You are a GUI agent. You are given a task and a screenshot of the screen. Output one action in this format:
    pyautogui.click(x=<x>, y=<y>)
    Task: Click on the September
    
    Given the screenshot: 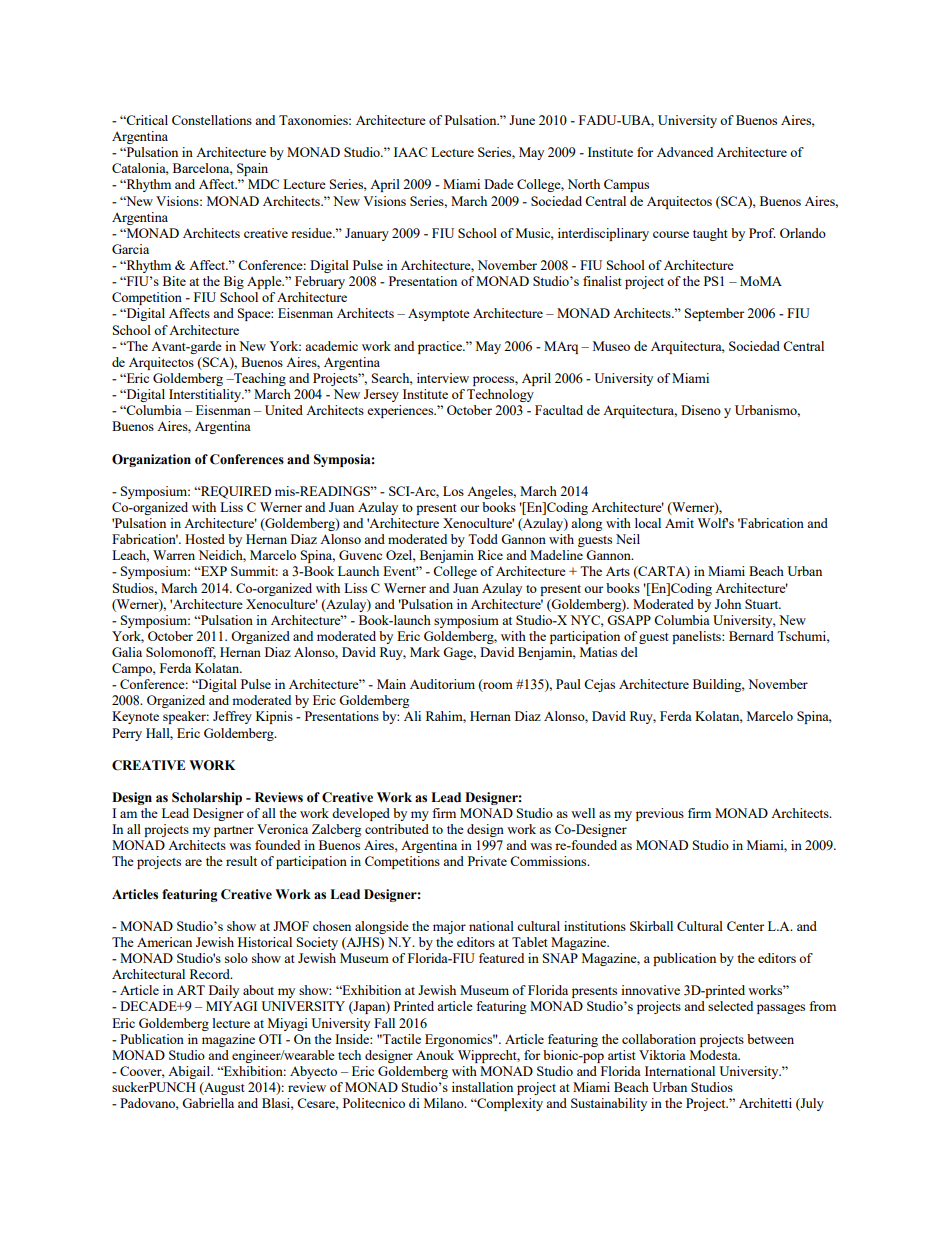 What is the action you would take?
    pyautogui.click(x=714, y=314)
